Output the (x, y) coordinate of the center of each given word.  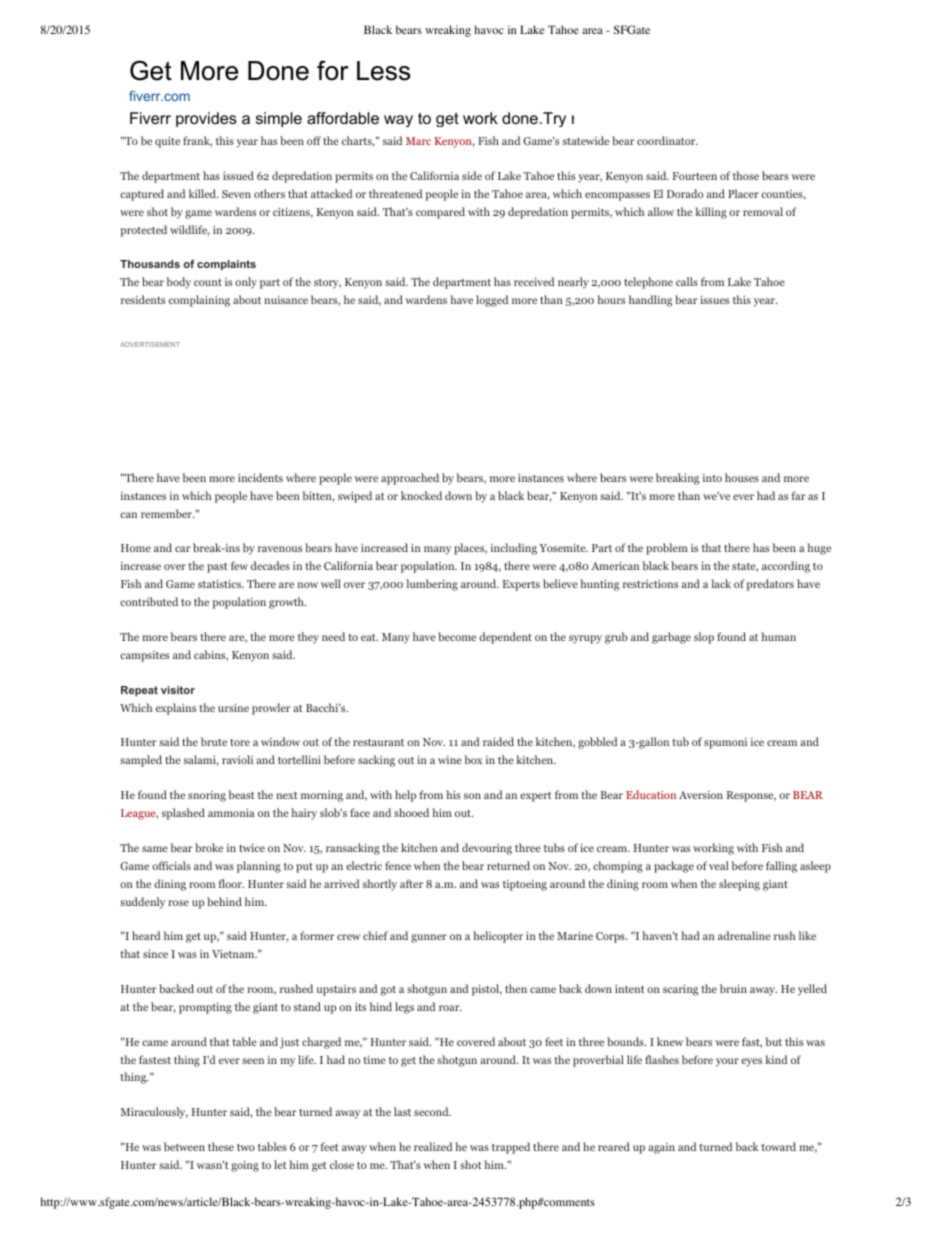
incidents (260, 477)
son (472, 796)
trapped (511, 1148)
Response (751, 796)
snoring (207, 796)
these (221, 1146)
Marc (418, 141)
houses (742, 477)
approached (410, 479)
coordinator (667, 140)
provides (206, 119)
